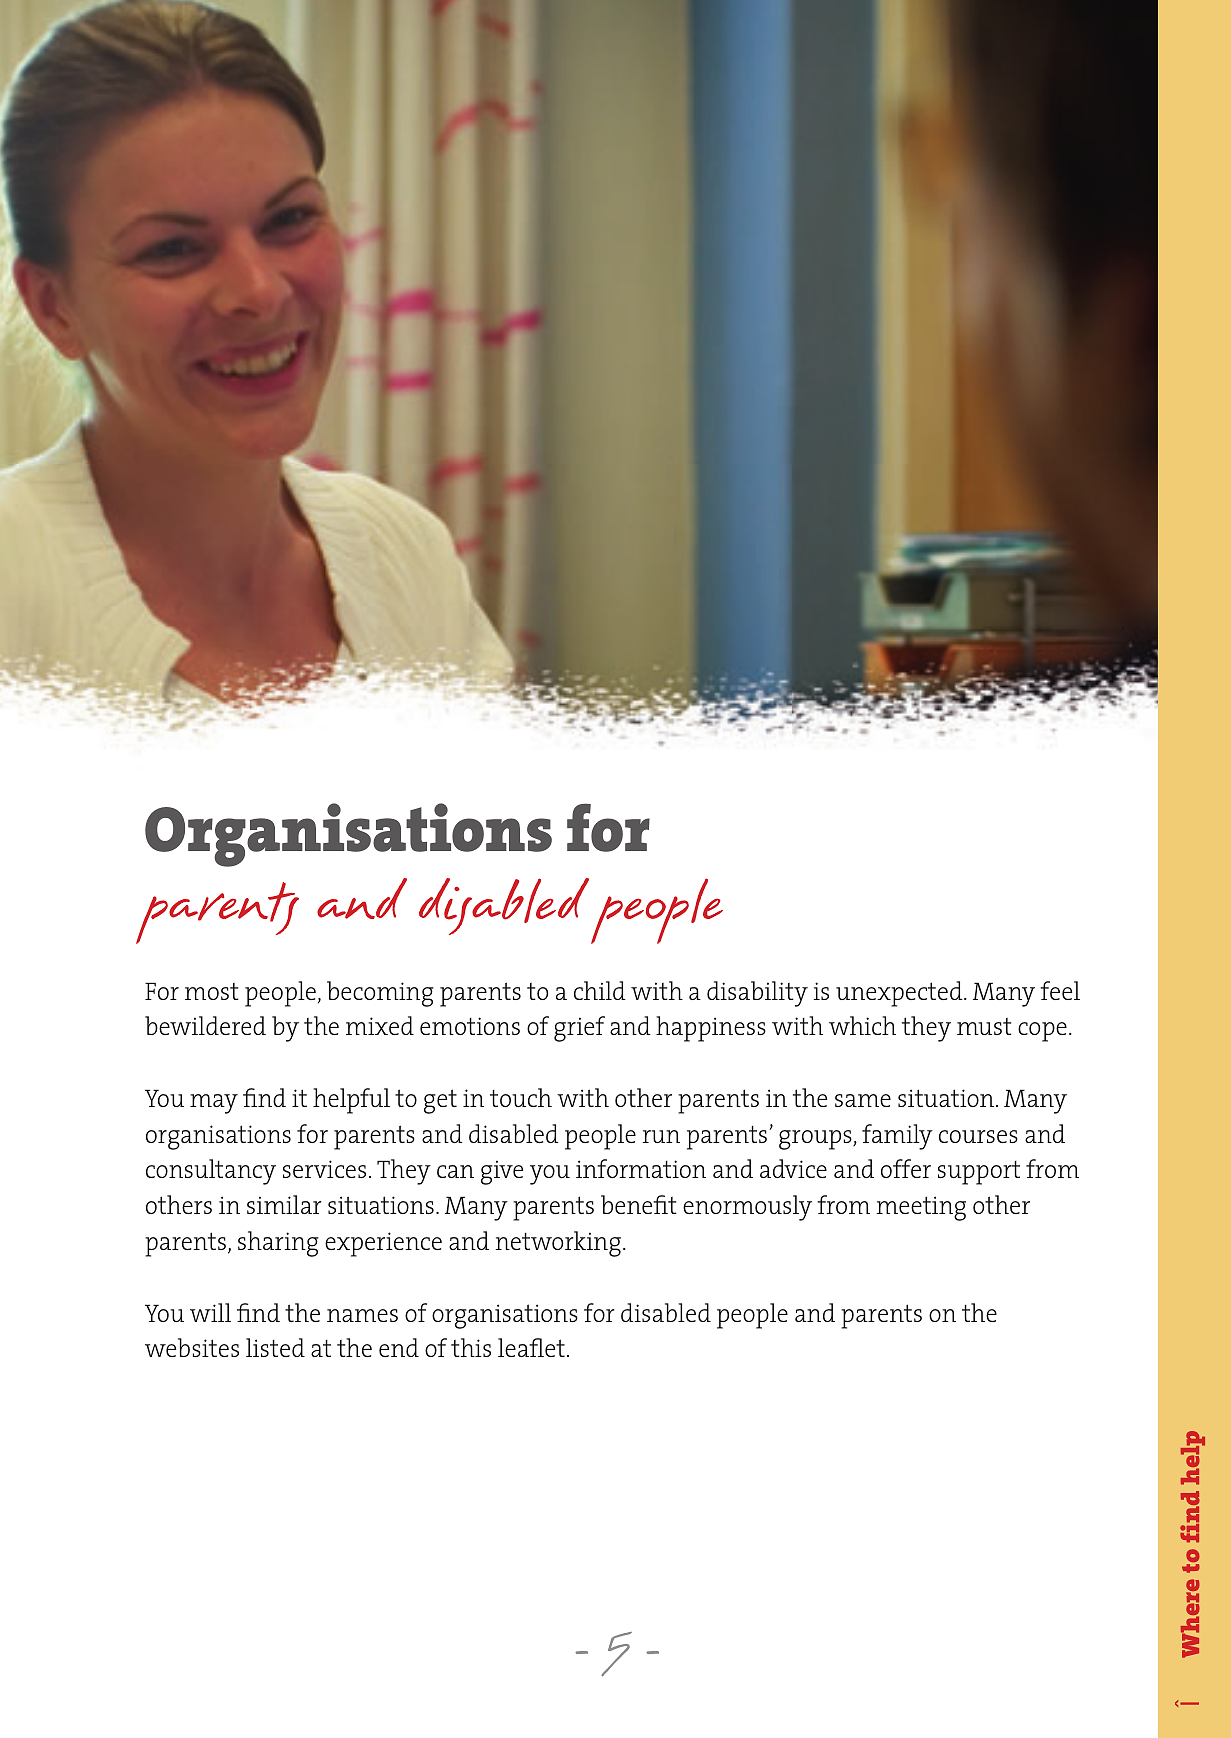 The image size is (1231, 1738). I want to click on child, so click(600, 990).
